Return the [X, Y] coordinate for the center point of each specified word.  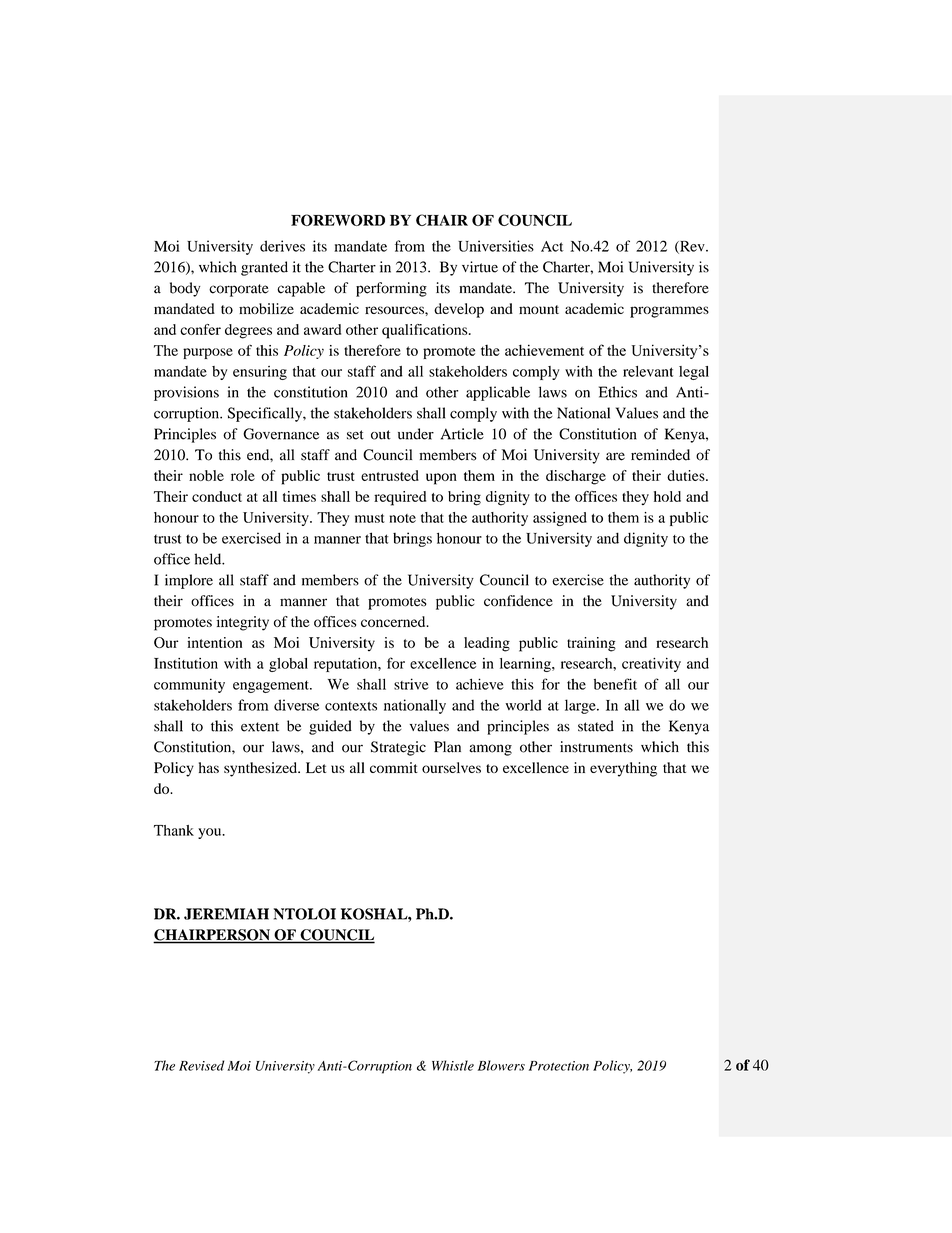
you [211, 833]
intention [214, 642]
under [416, 434]
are [615, 456]
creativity [651, 665]
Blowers [501, 1065]
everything [623, 769]
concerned [394, 621]
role [243, 475]
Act [552, 246]
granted [264, 268]
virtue [480, 267]
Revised [201, 1065]
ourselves [451, 767]
